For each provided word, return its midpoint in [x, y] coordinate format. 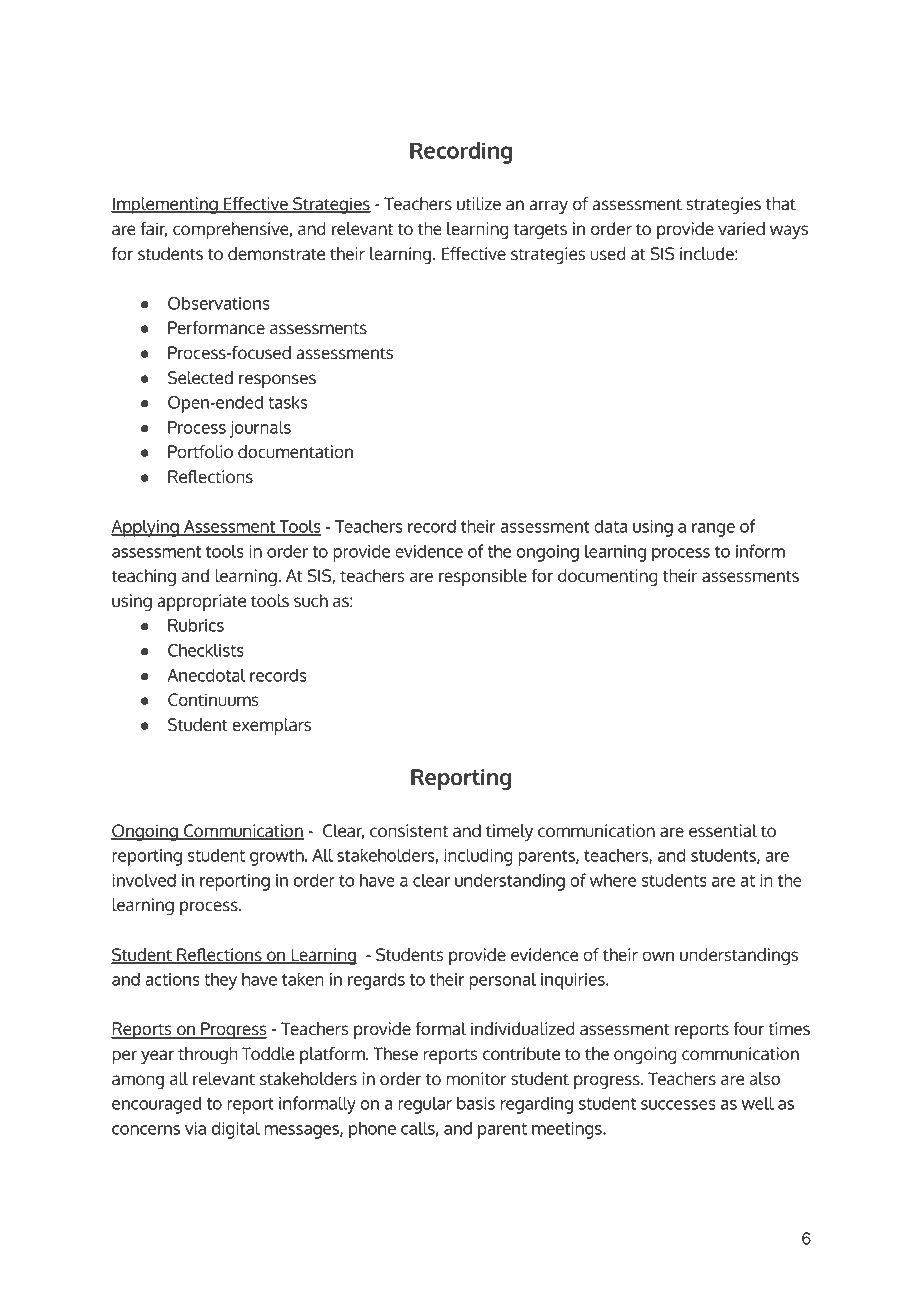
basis [476, 1103]
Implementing [165, 206]
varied [741, 229]
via [195, 1128]
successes [678, 1105]
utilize [479, 204]
